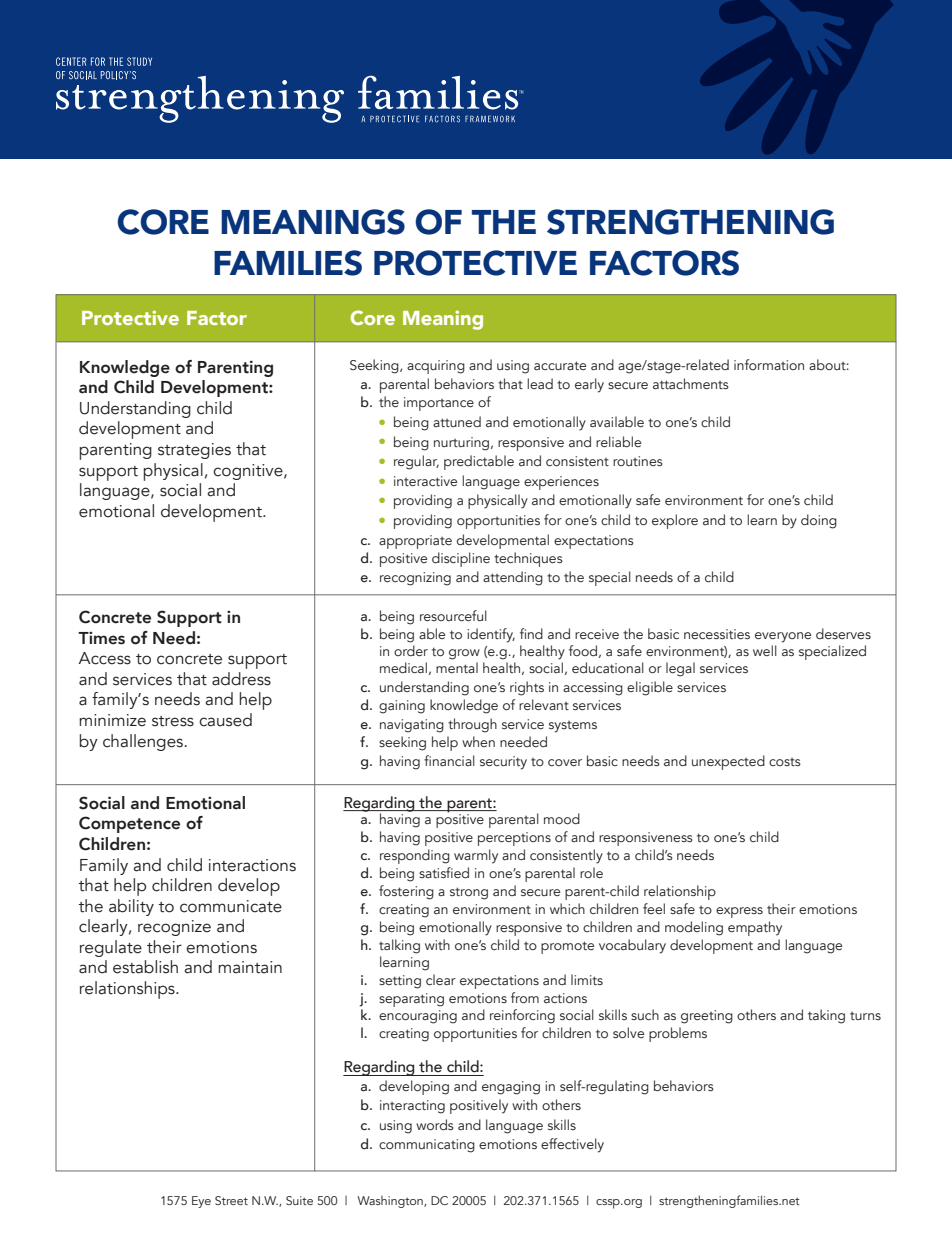  I want to click on strategies, so click(194, 451).
